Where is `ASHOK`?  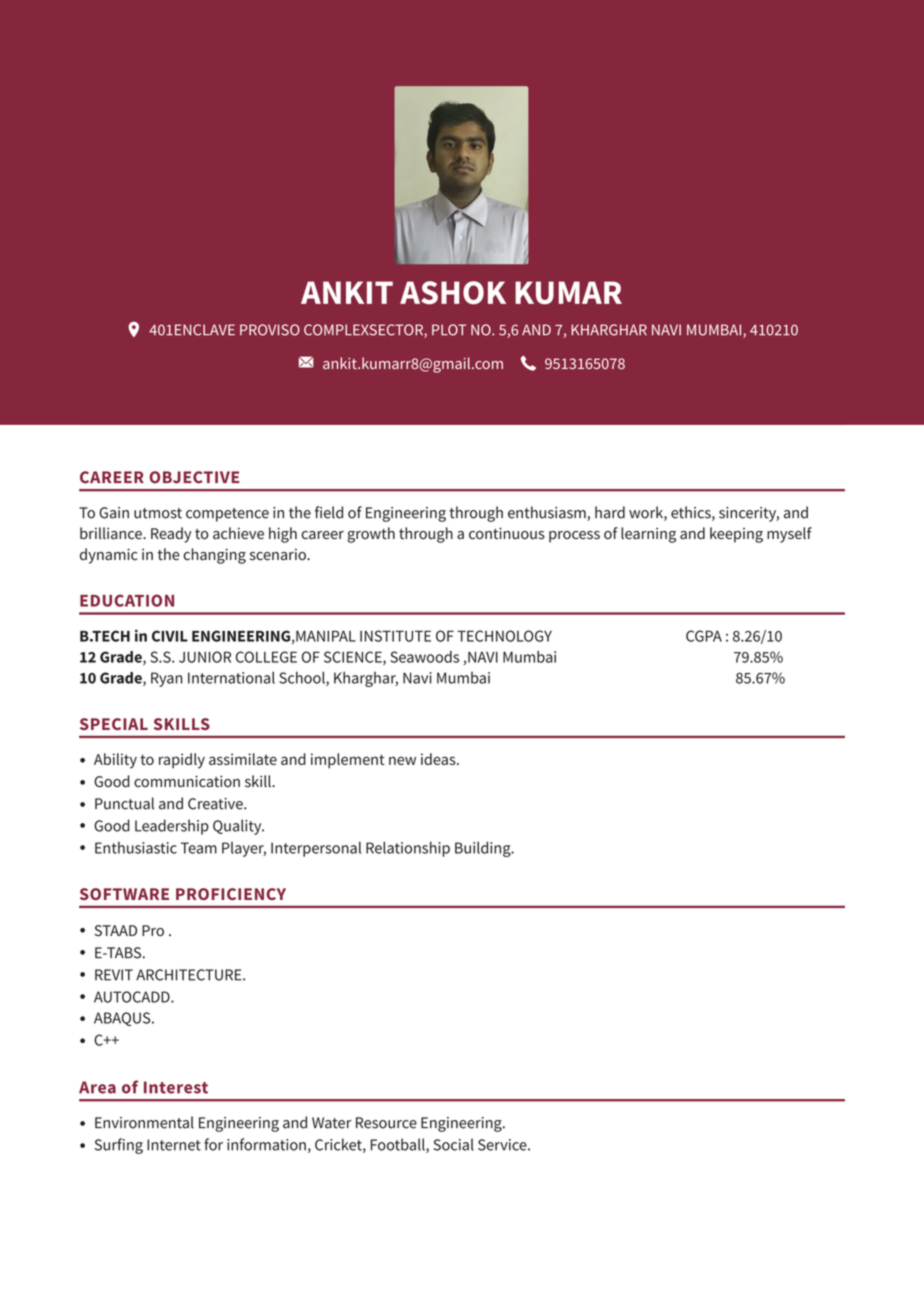
ASHOK is located at coordinates (453, 293).
